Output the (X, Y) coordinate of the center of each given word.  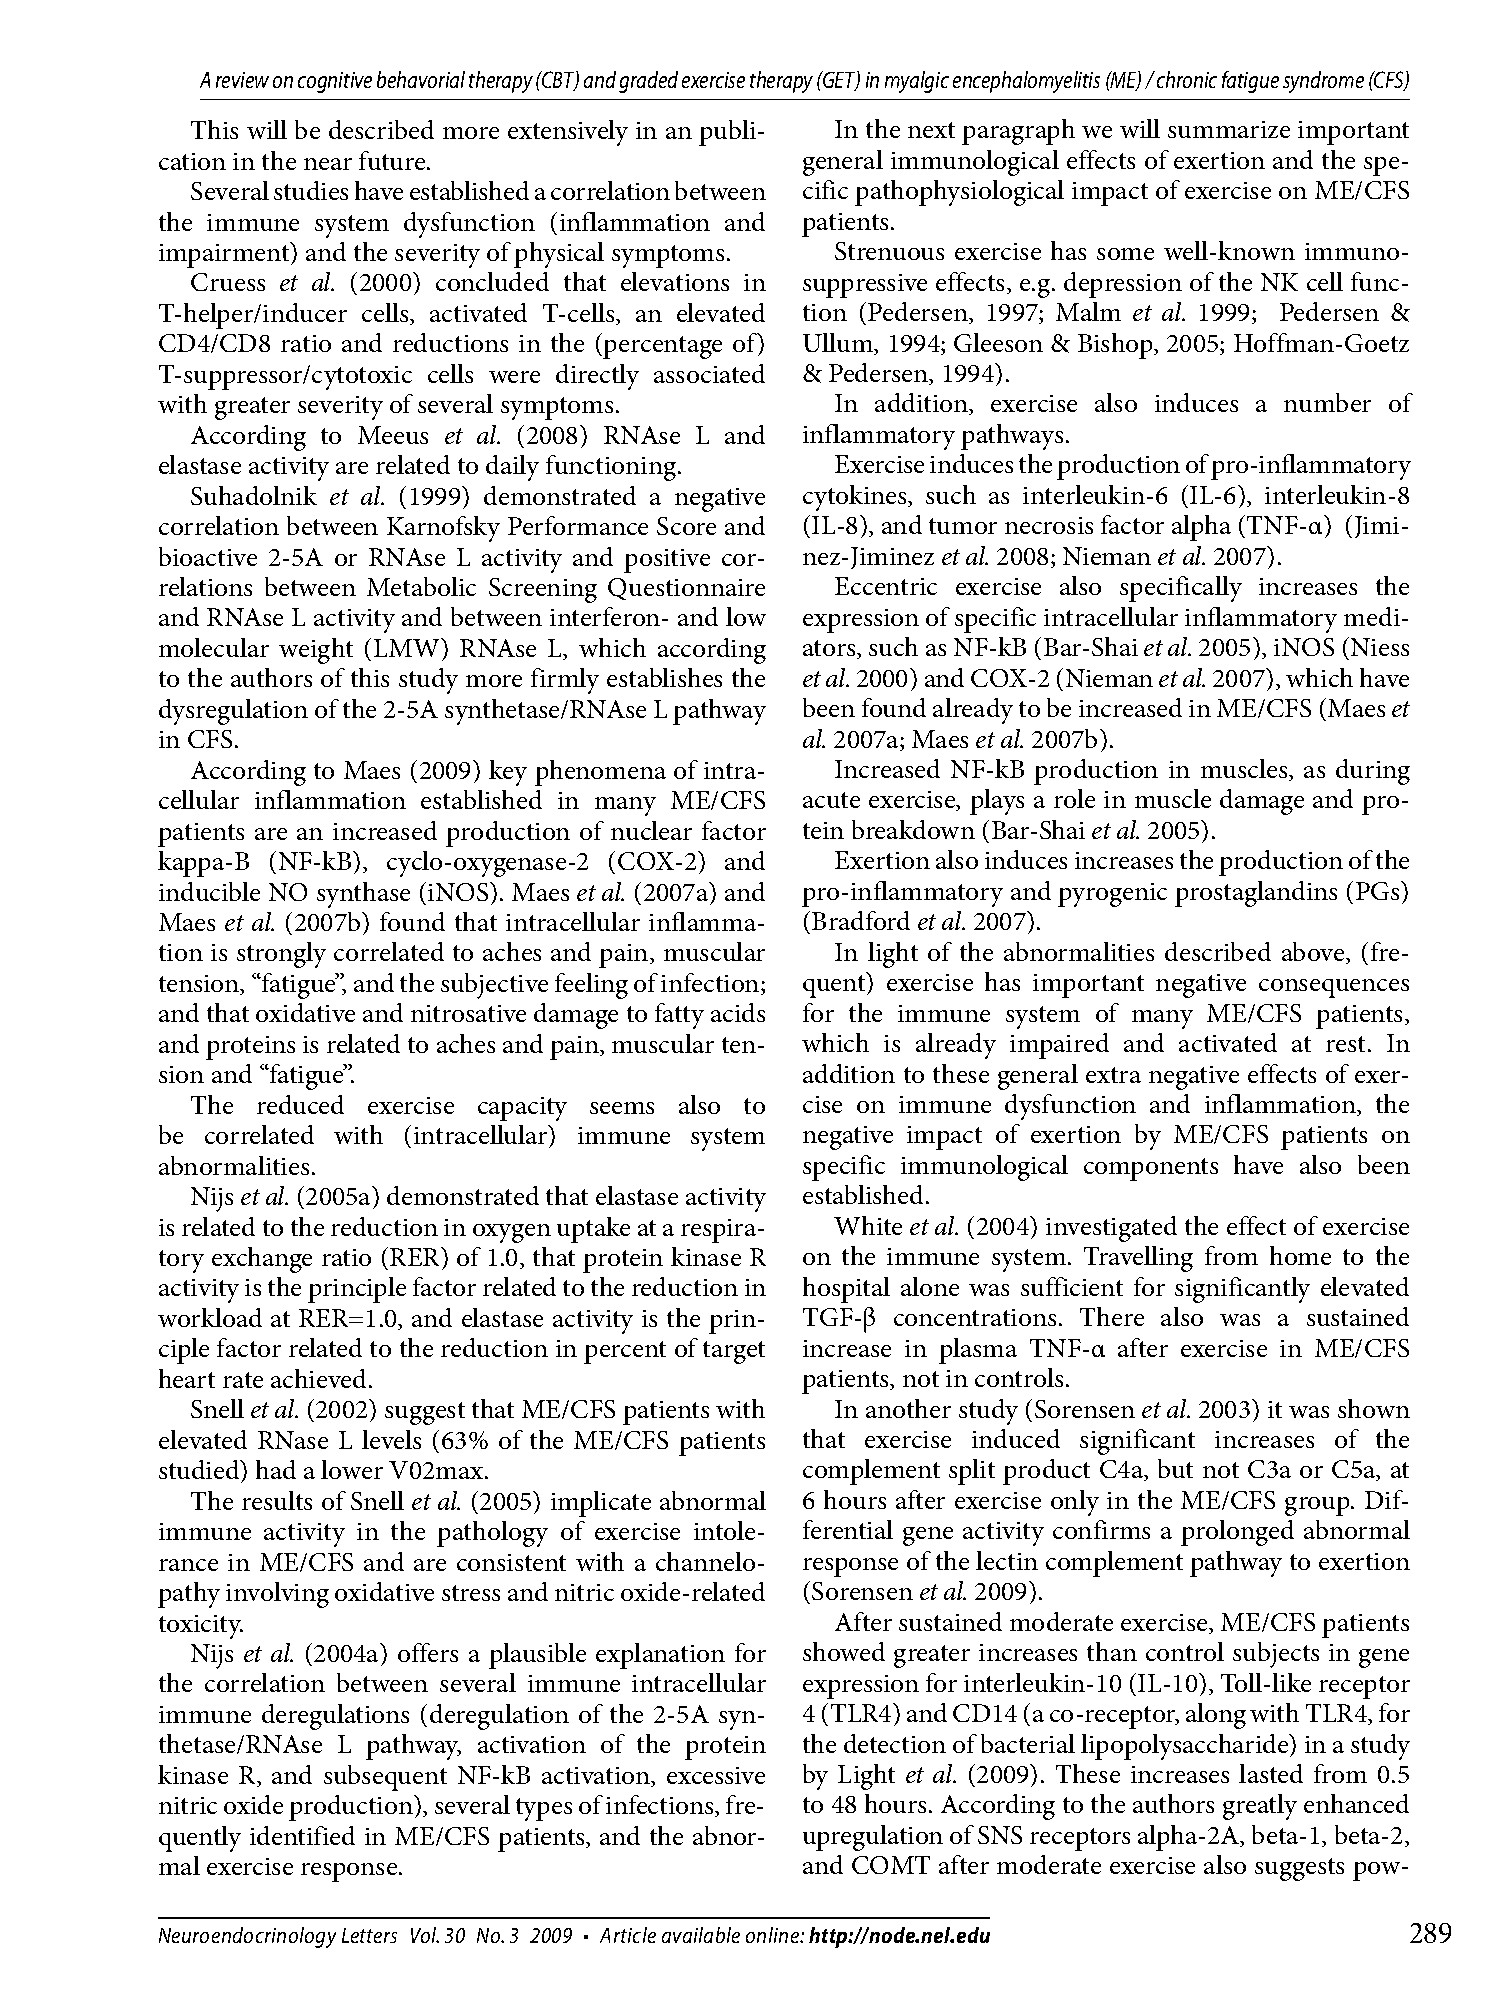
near (328, 164)
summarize (1229, 129)
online (774, 1935)
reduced (300, 1104)
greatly (1260, 1807)
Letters (369, 1935)
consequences (1334, 988)
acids (738, 1012)
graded (648, 82)
